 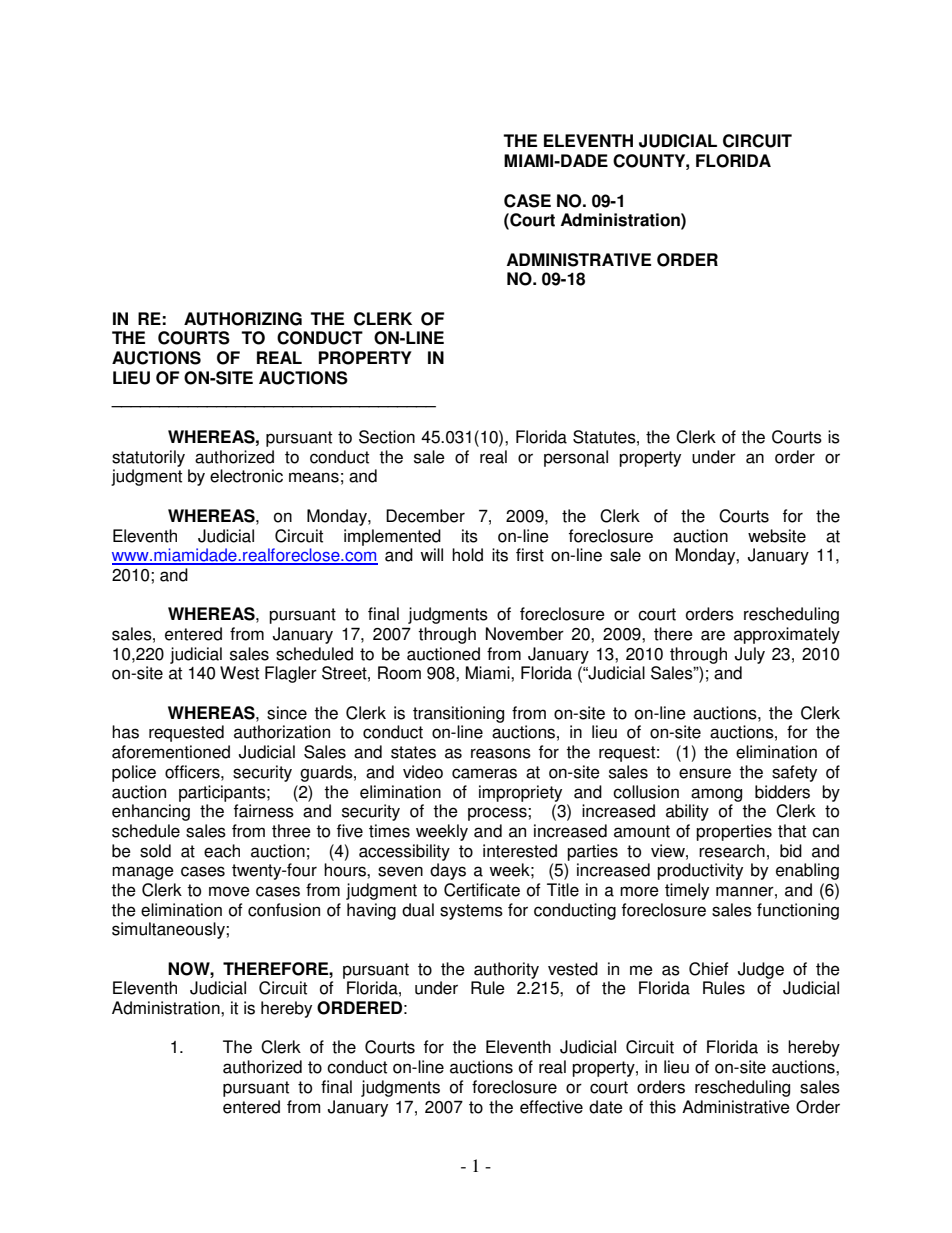 I want to click on Section, so click(x=387, y=437).
